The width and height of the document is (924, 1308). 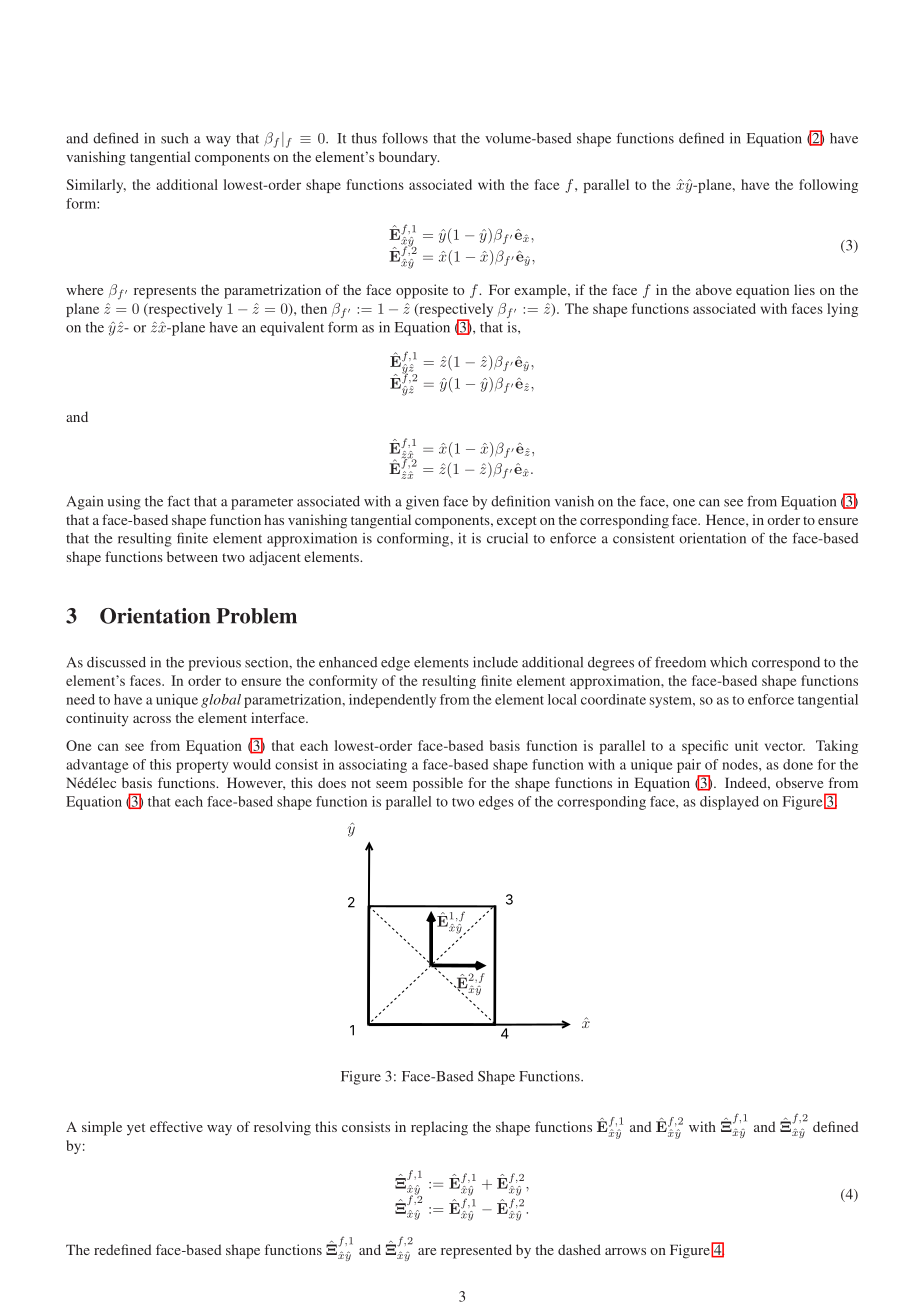 I want to click on represented, so click(x=476, y=1251).
